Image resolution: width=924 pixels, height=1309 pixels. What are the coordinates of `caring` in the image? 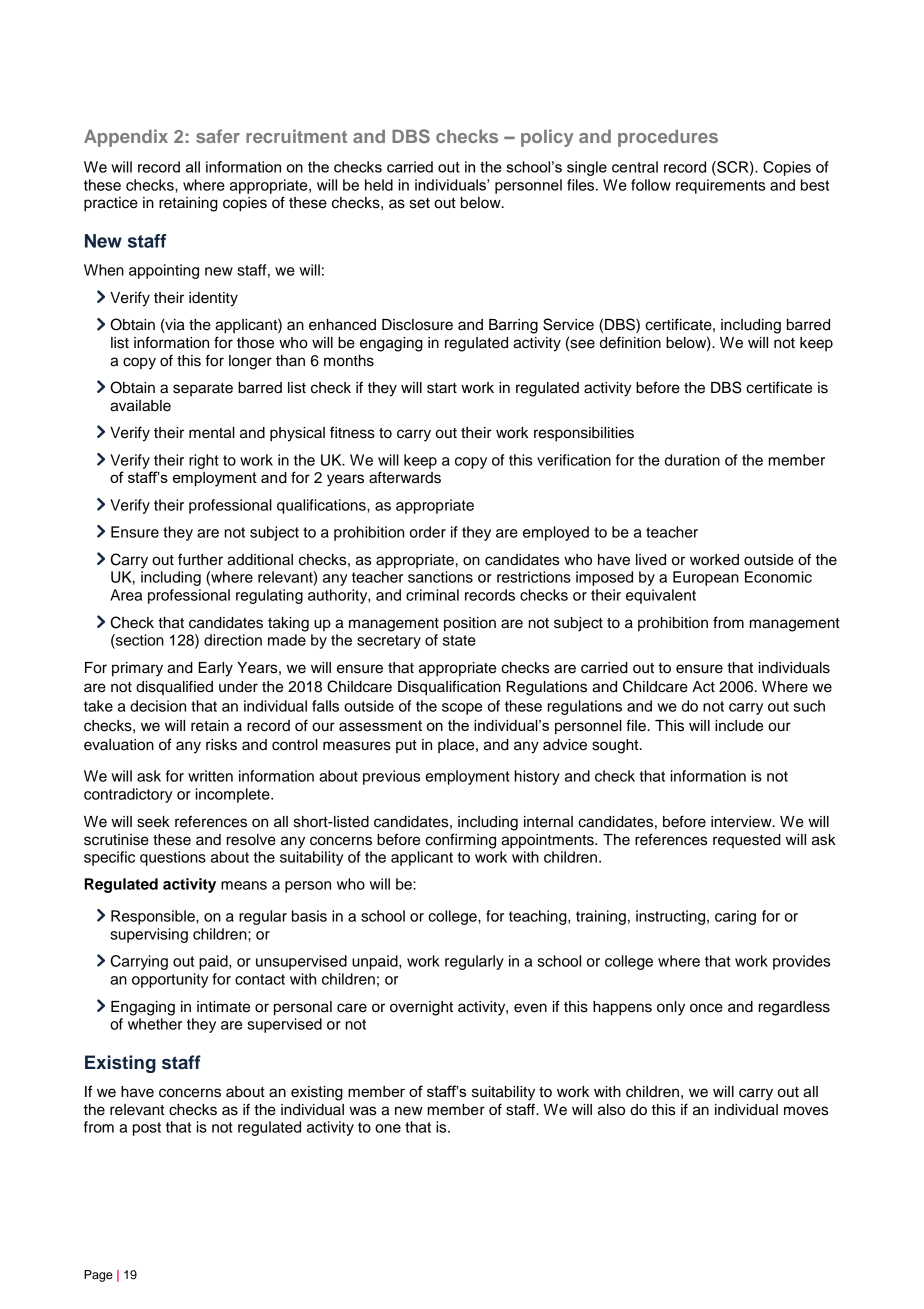 It's located at (735, 917).
